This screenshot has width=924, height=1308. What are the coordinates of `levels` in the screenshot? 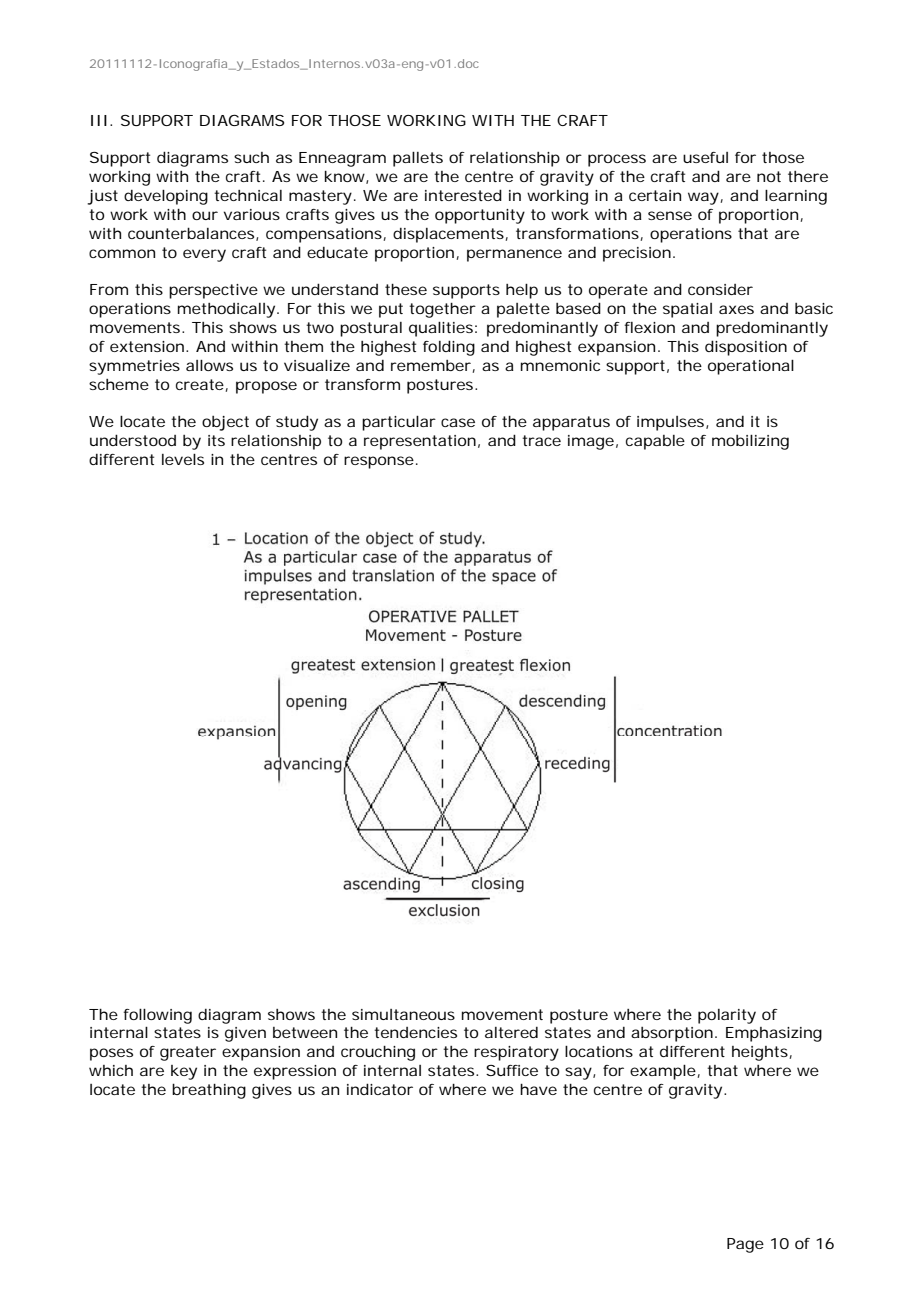 It's located at (183, 459).
